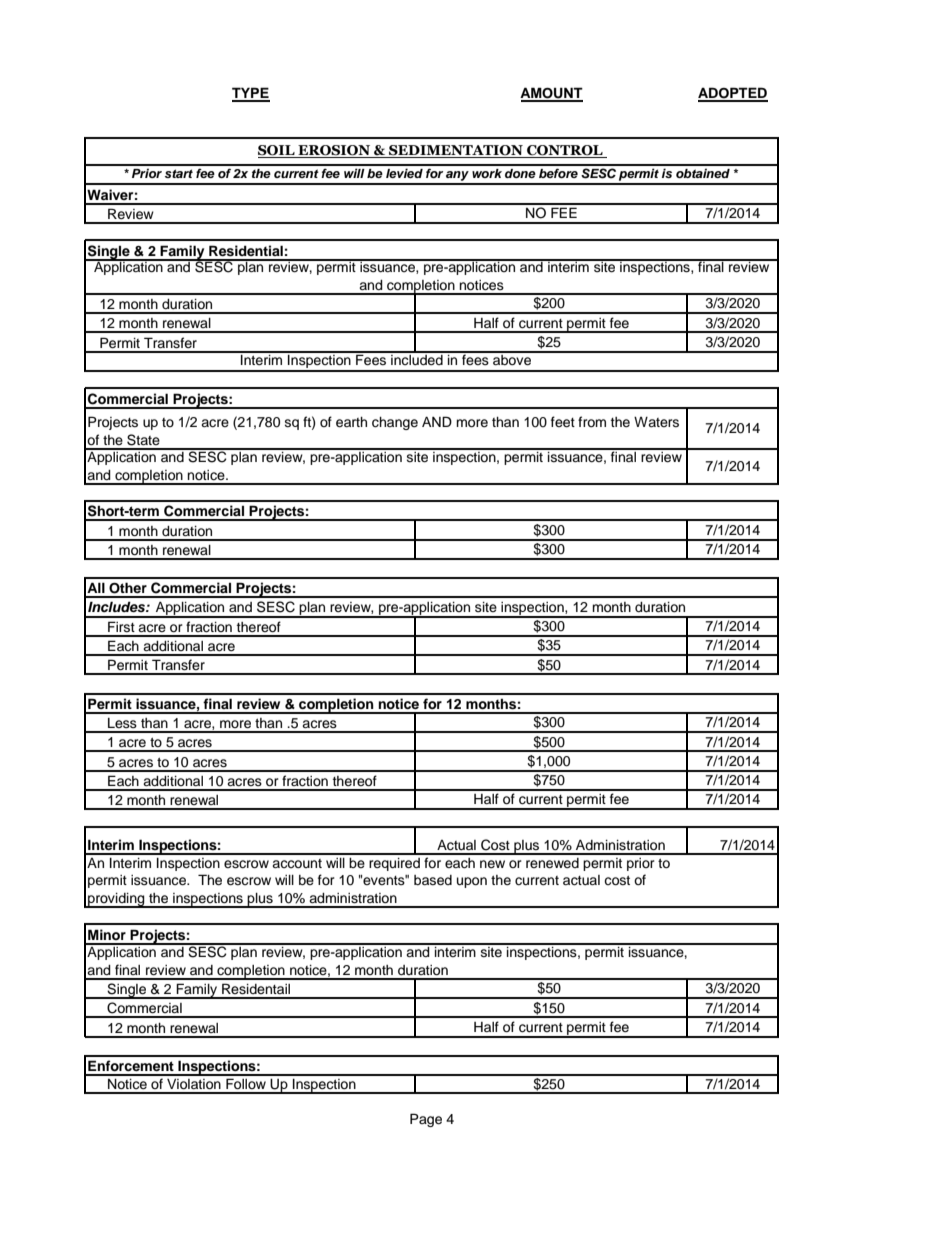 Image resolution: width=952 pixels, height=1233 pixels. What do you see at coordinates (563, 422) in the page?
I see `feet` at bounding box center [563, 422].
